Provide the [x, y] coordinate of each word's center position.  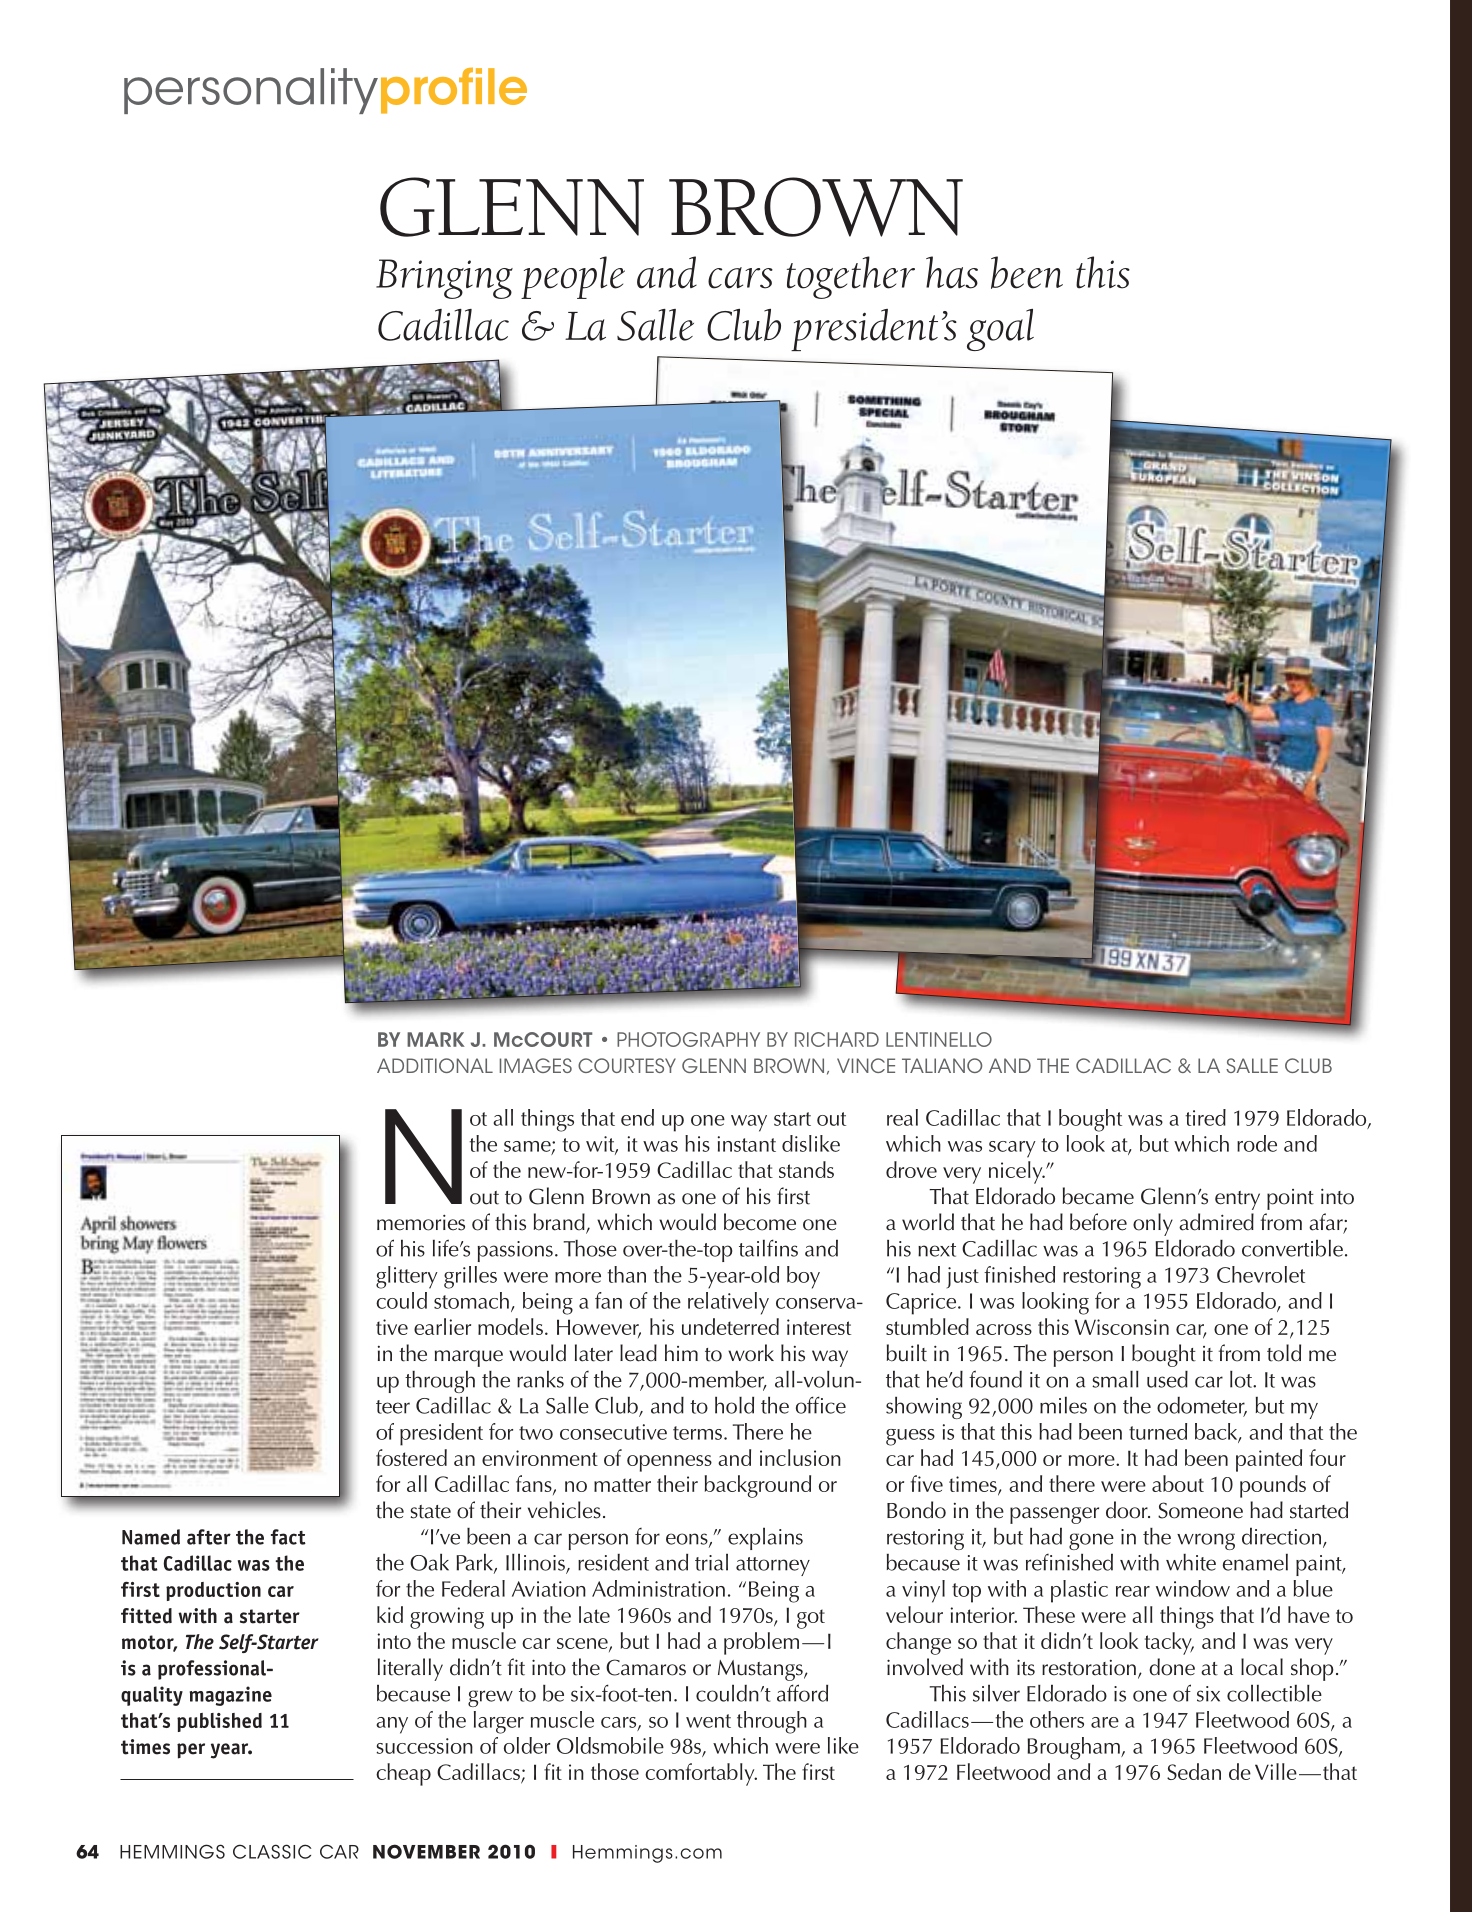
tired [1205, 1117]
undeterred [730, 1326]
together [851, 277]
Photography [688, 1039]
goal [1000, 330]
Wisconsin [1122, 1327]
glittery [407, 1277]
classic [272, 1851]
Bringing [444, 279]
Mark [436, 1039]
